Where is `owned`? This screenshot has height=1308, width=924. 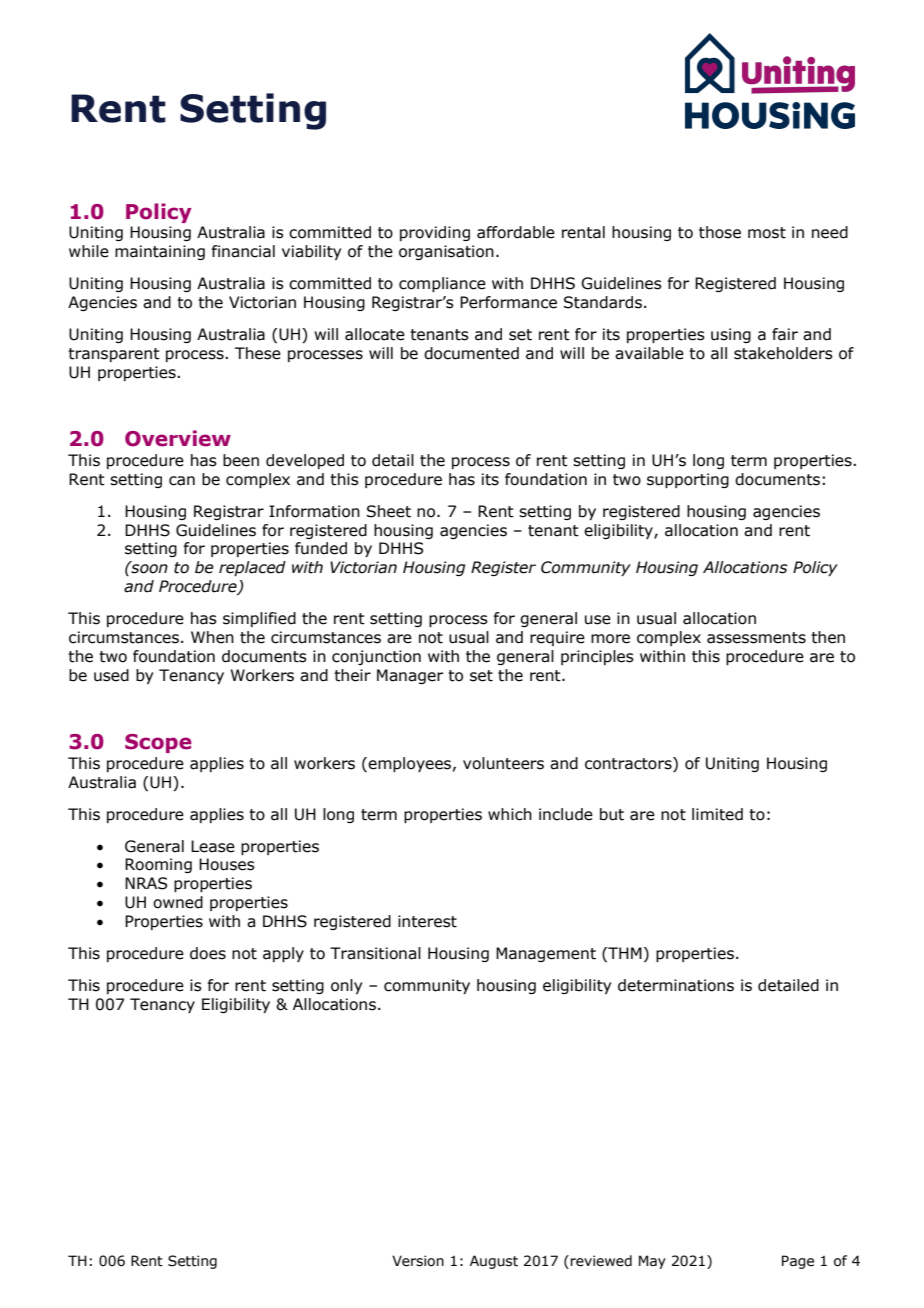 owned is located at coordinates (178, 902).
